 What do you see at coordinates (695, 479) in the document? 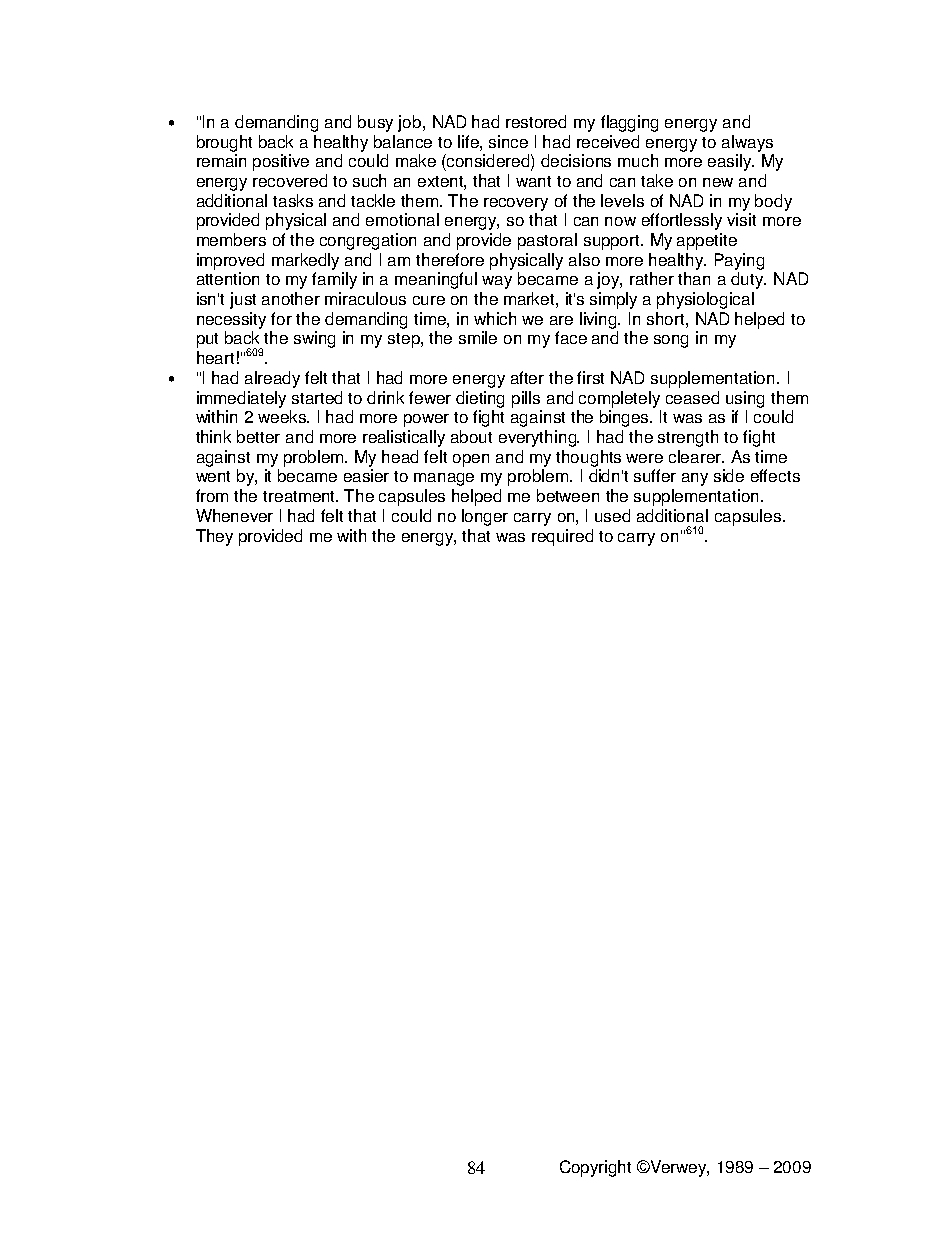
I see `any` at bounding box center [695, 479].
